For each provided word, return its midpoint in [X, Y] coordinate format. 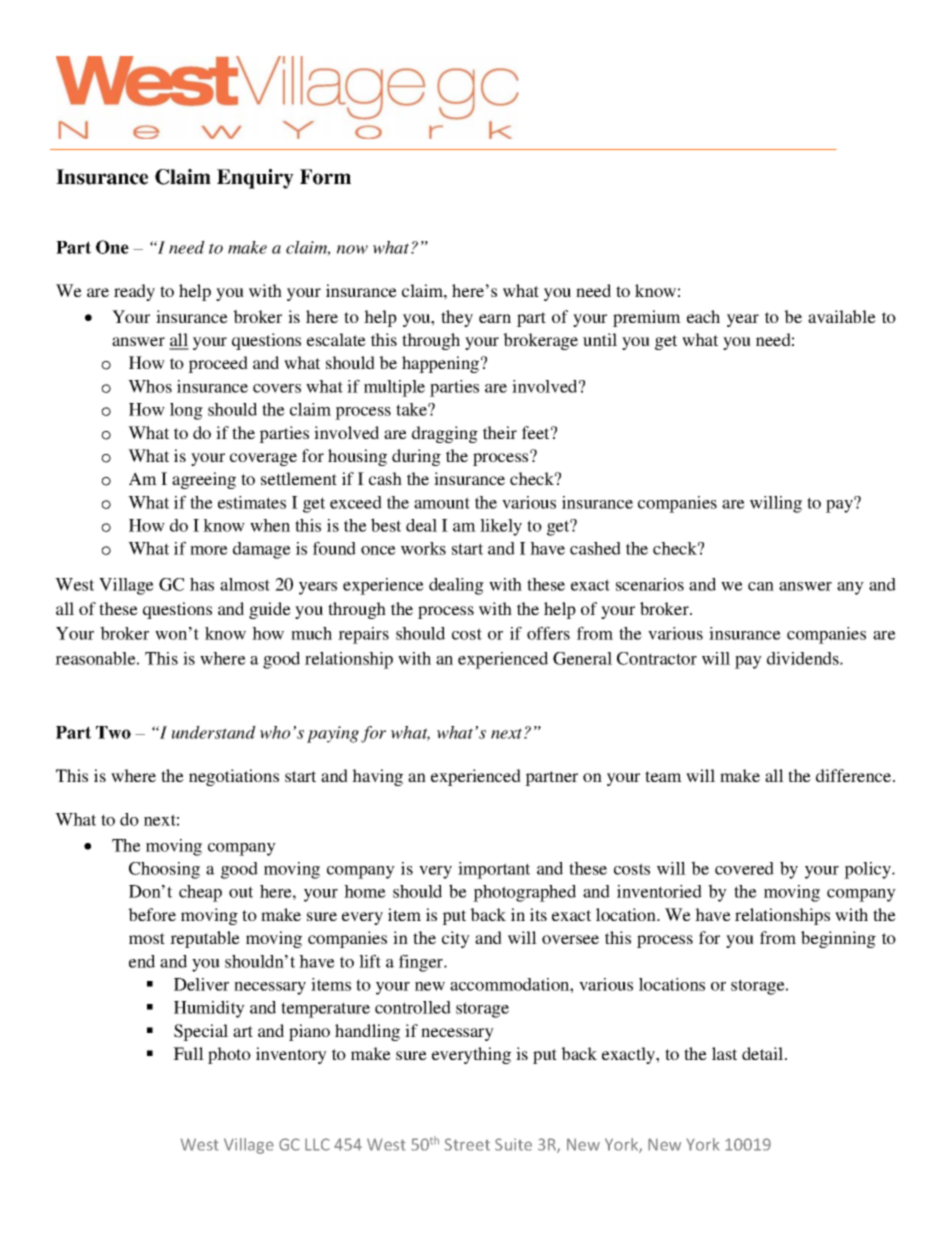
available [842, 316]
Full [188, 1053]
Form [325, 177]
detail [764, 1053]
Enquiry [255, 179]
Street [467, 1144]
